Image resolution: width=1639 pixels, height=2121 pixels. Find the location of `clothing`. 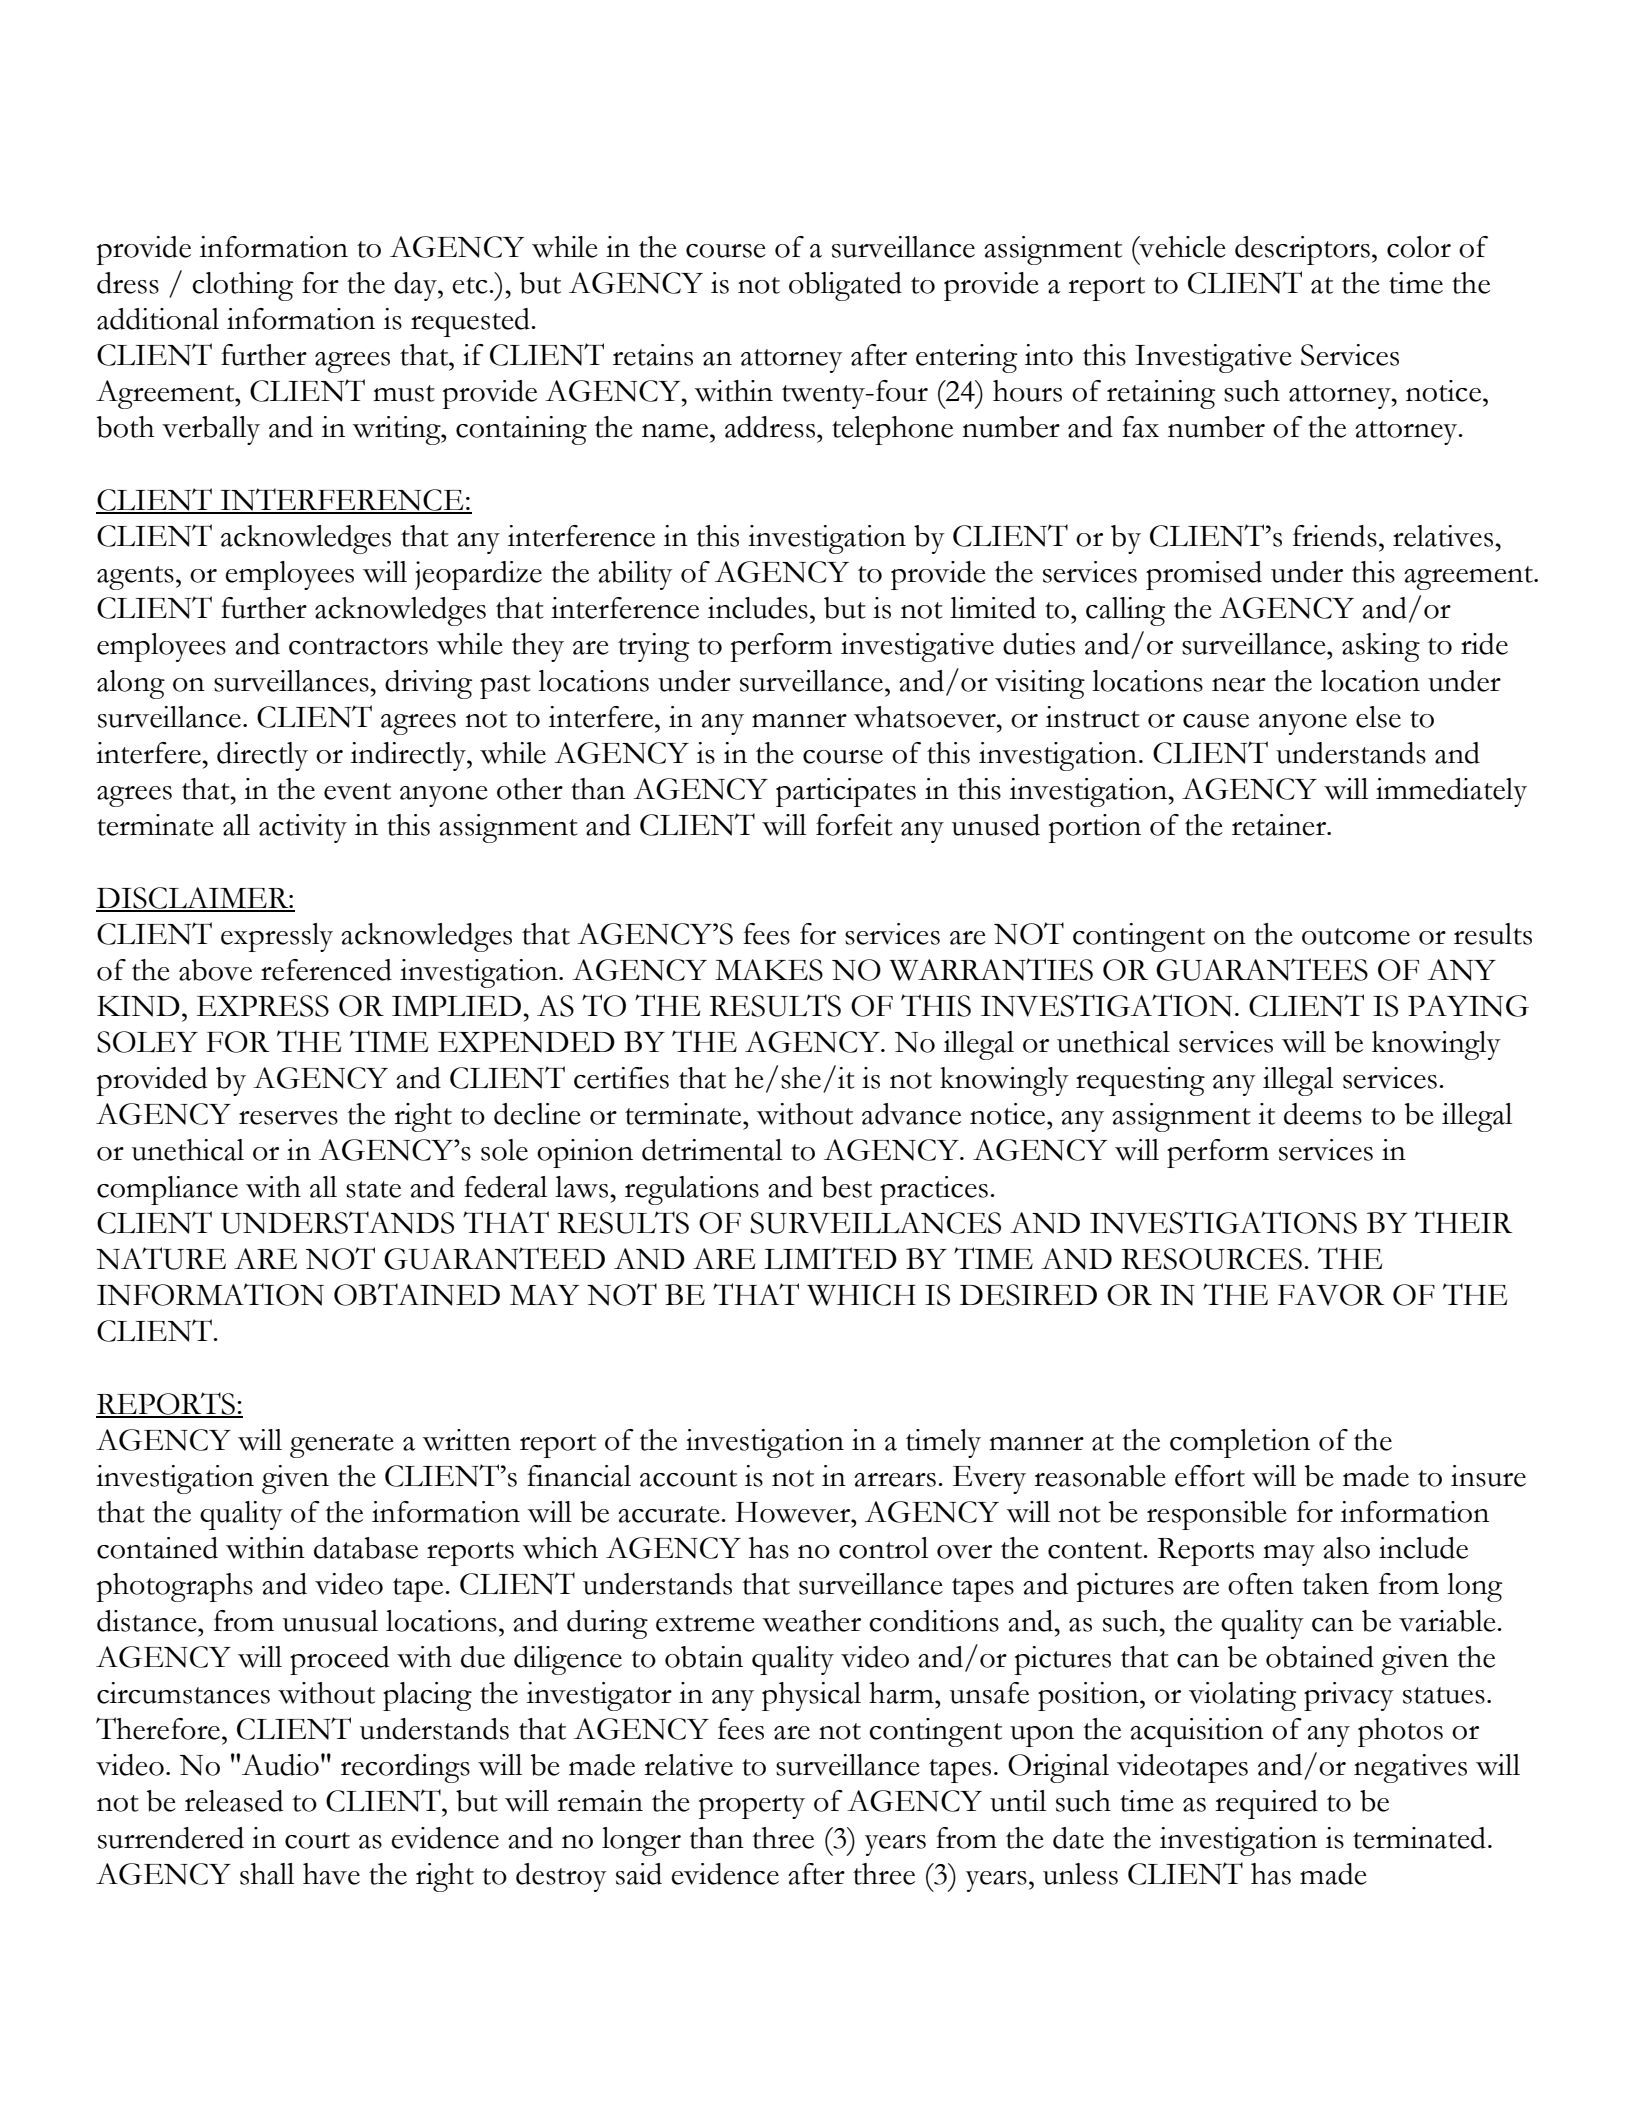

clothing is located at coordinates (242, 286).
